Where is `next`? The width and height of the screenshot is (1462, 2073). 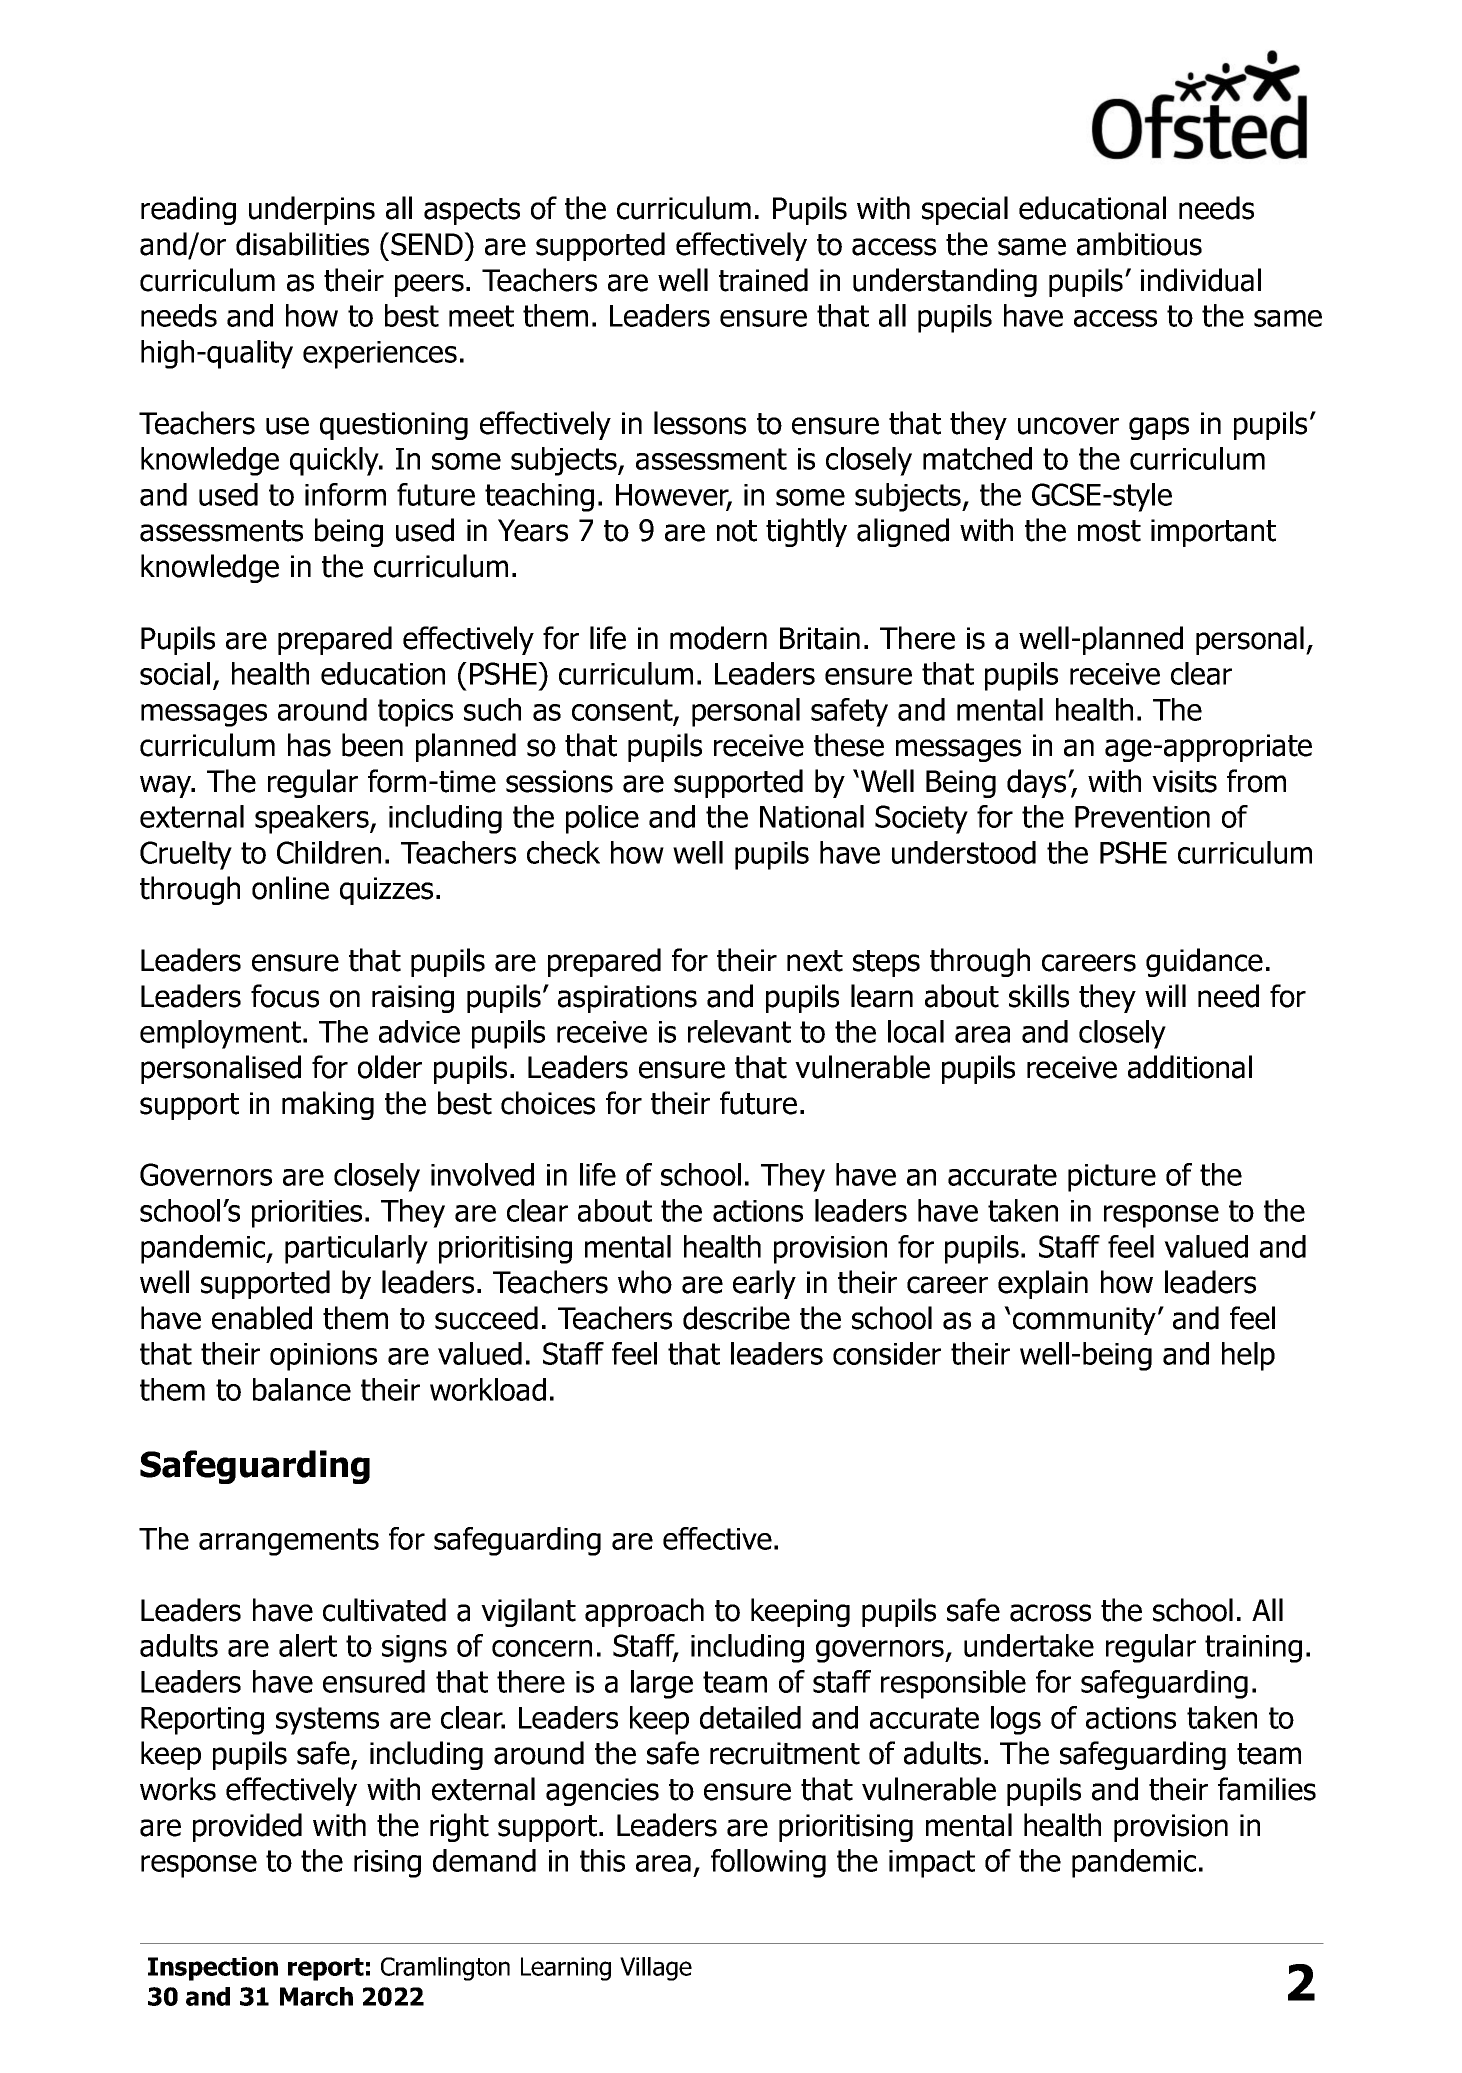
next is located at coordinates (815, 961).
